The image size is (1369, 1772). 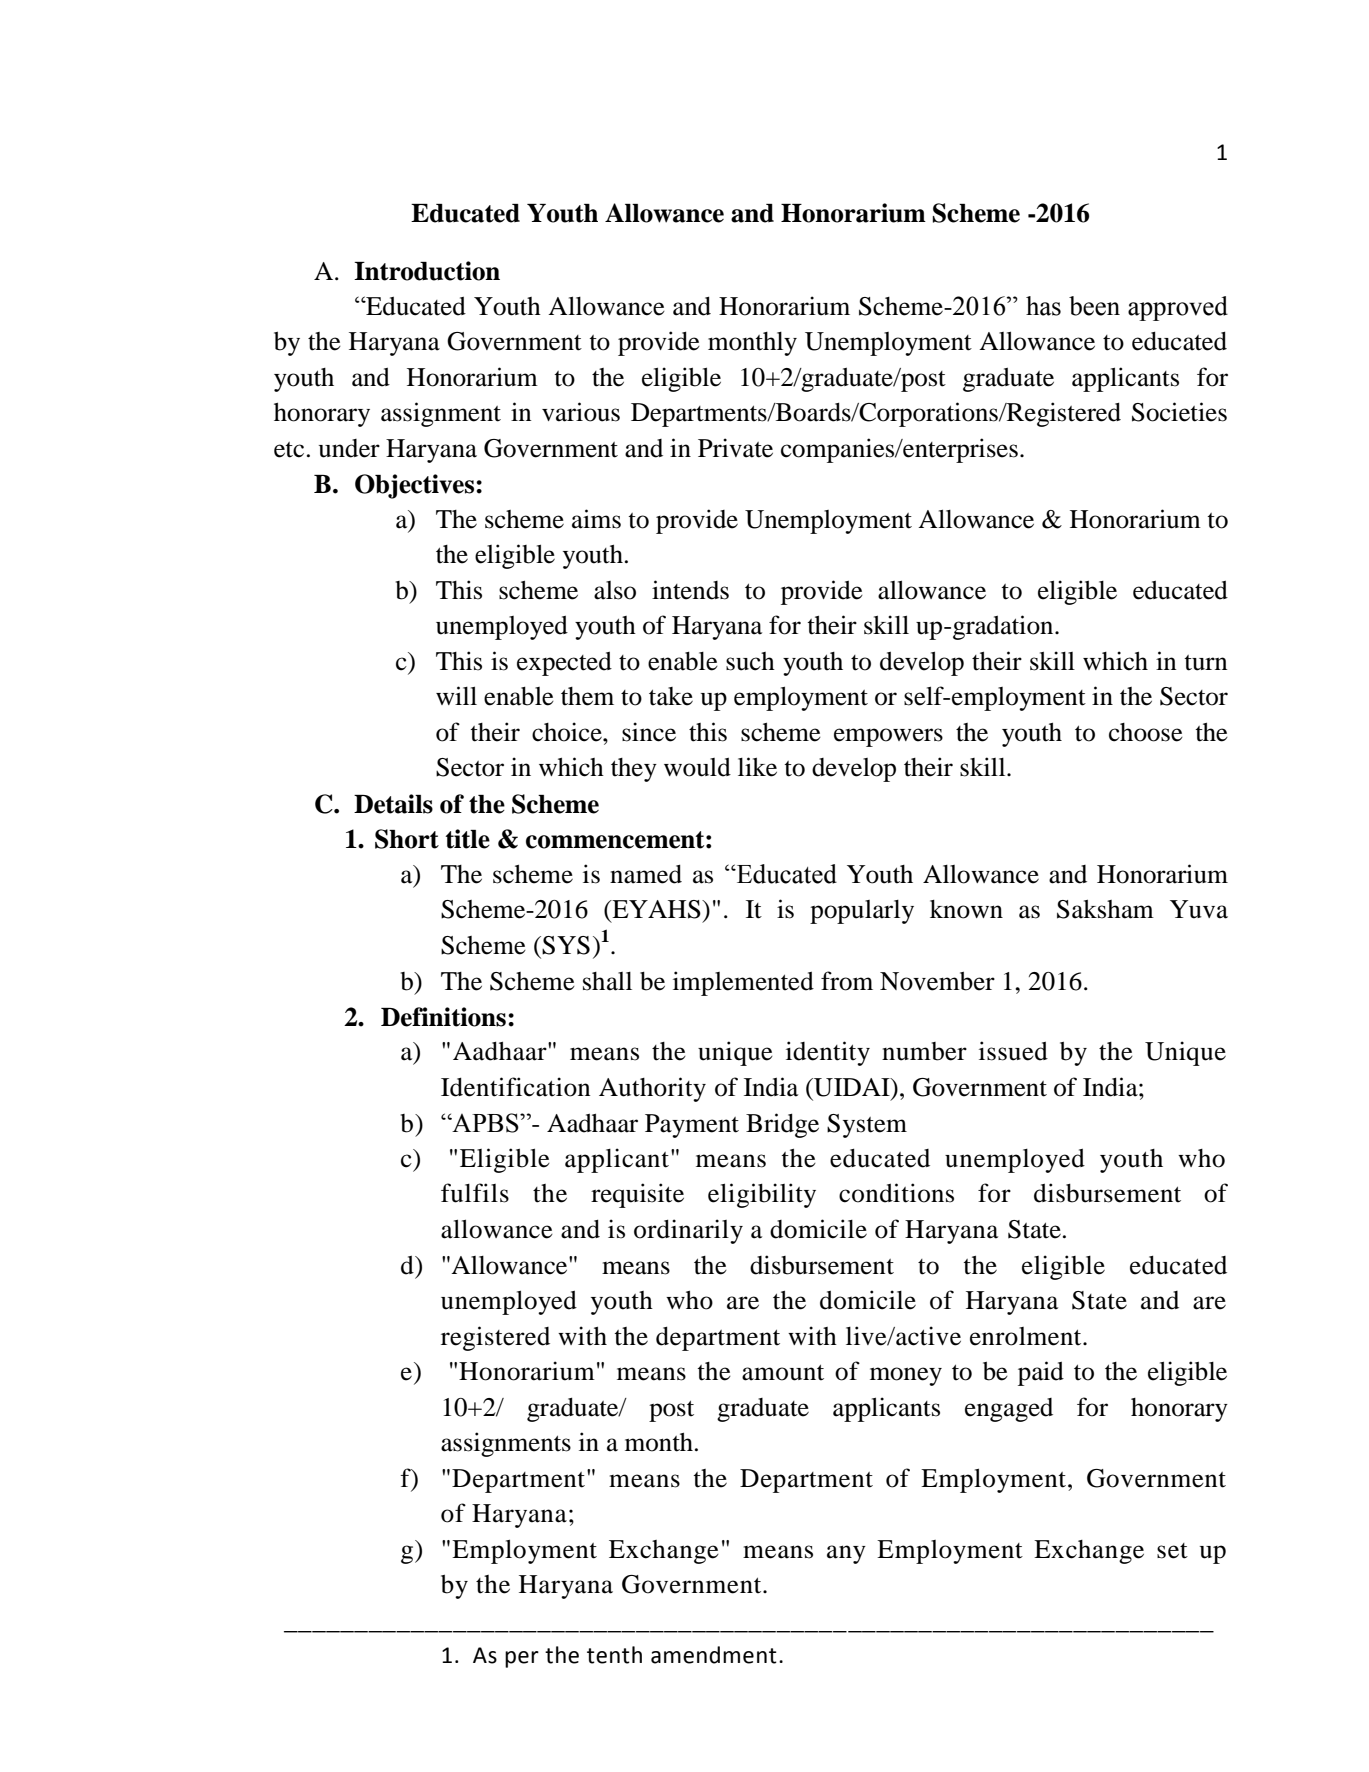 I want to click on Details, so click(x=393, y=804).
